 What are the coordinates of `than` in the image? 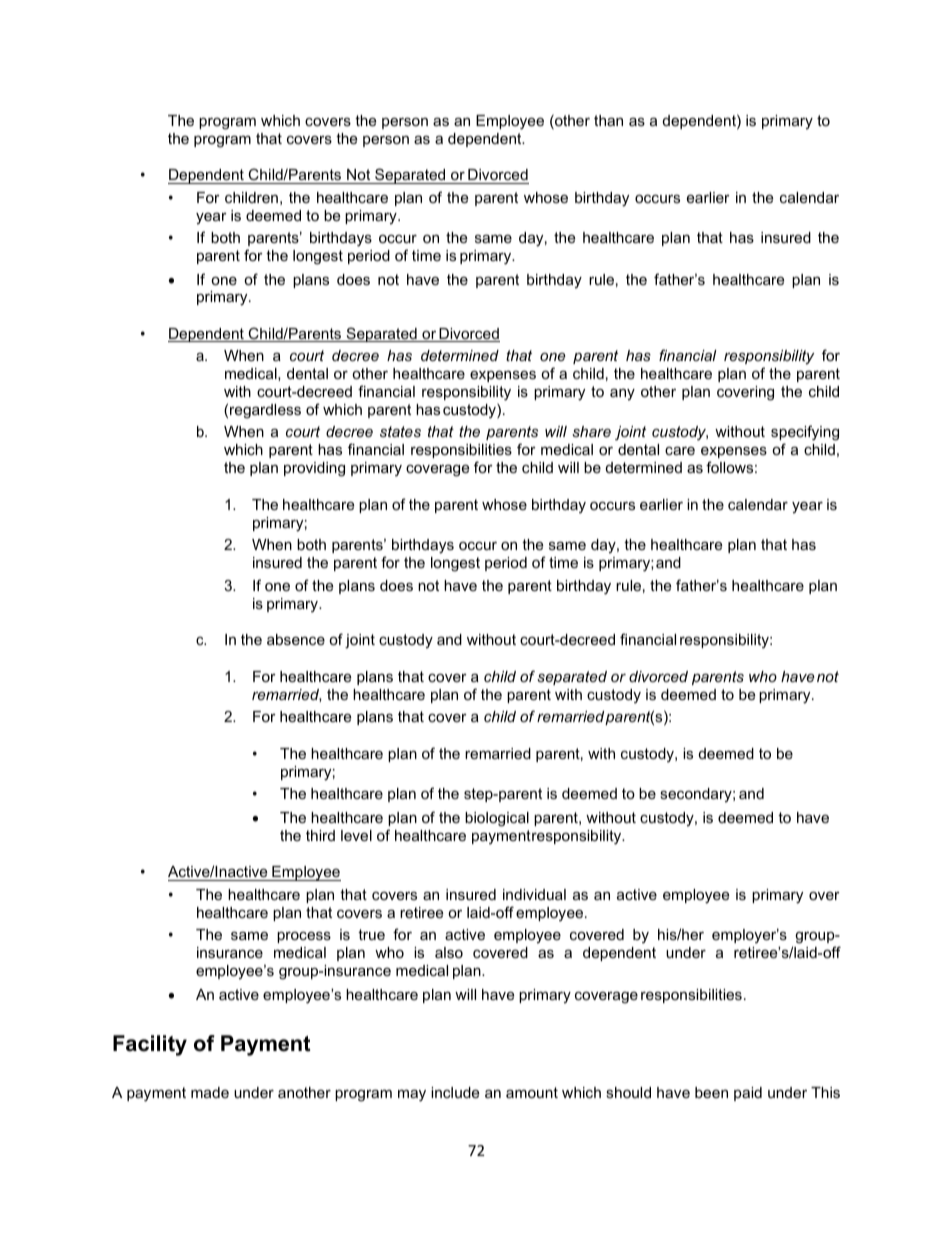 It's located at (608, 120).
